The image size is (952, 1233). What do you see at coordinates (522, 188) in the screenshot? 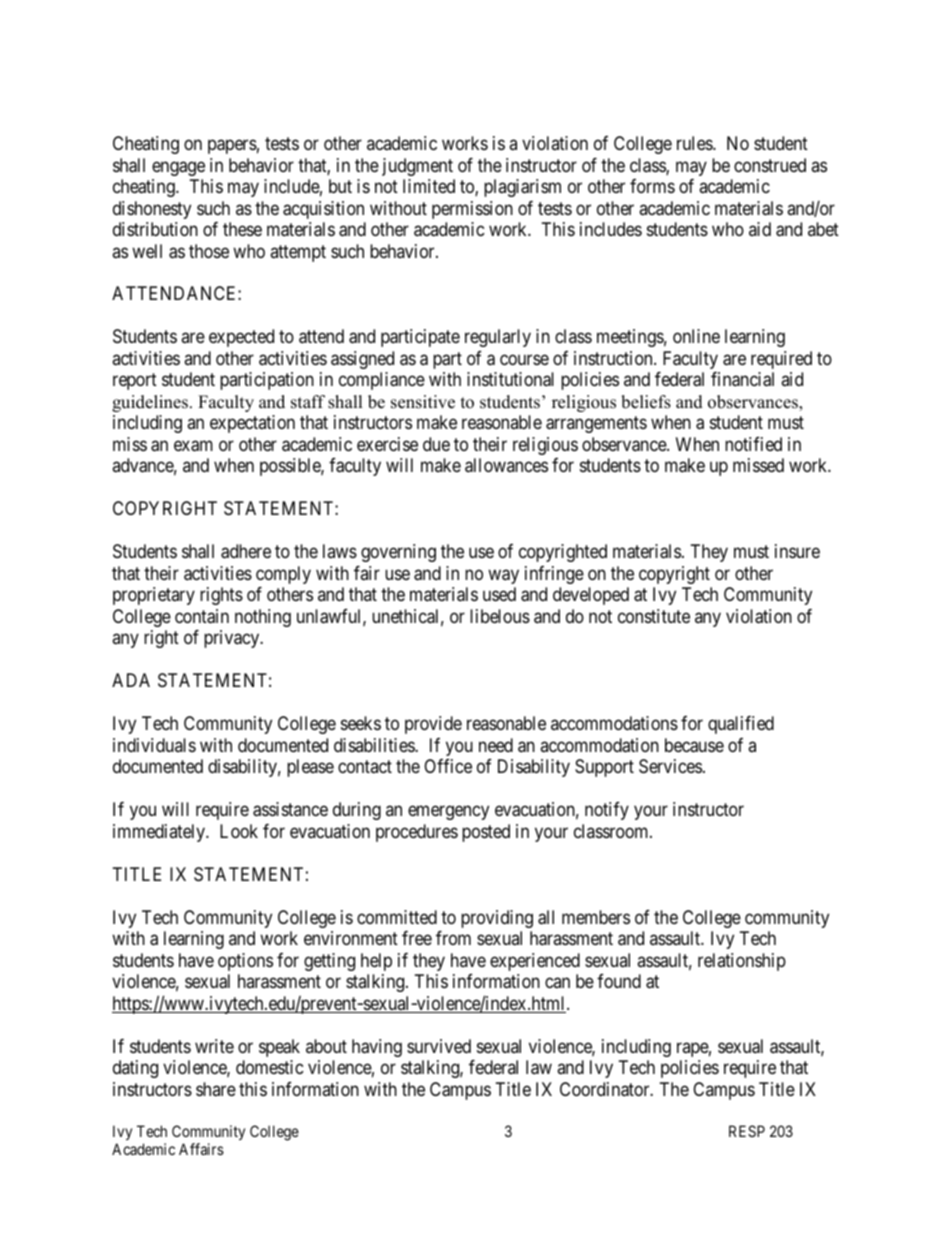
I see `plagiarism` at bounding box center [522, 188].
